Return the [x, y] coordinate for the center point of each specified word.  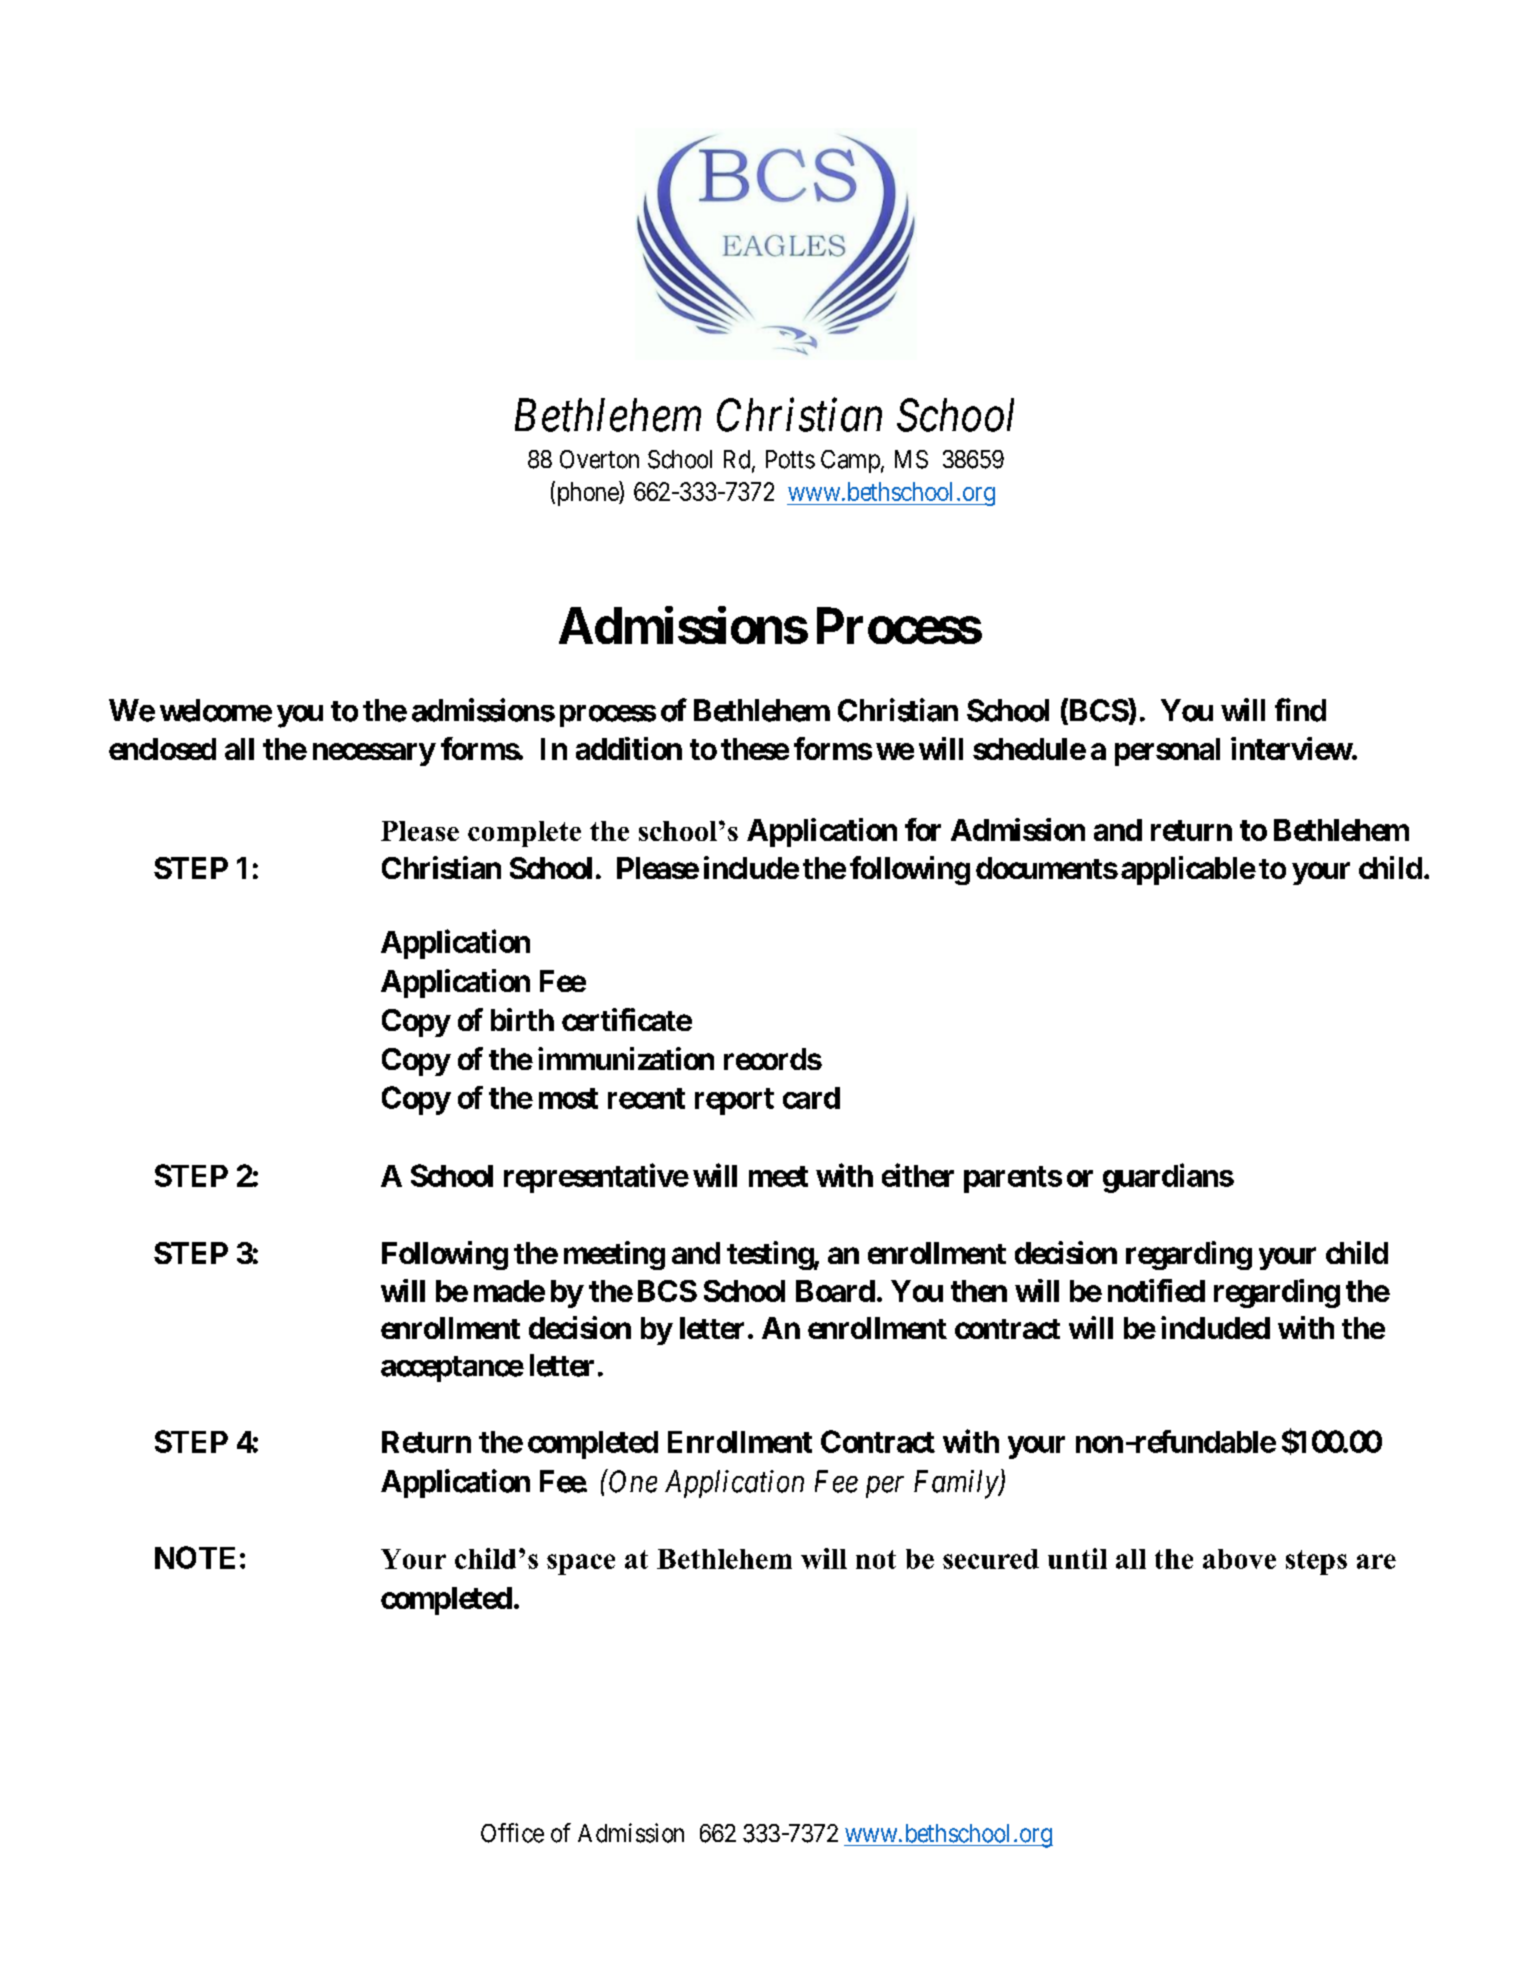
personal [1167, 752]
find [1300, 710]
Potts [790, 459]
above [1239, 1559]
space [581, 1564]
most [568, 1098]
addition [629, 748]
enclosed [162, 749]
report [734, 1101]
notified [1156, 1290]
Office [512, 1833]
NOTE [195, 1557]
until [1077, 1558]
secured [991, 1559]
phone [587, 493]
